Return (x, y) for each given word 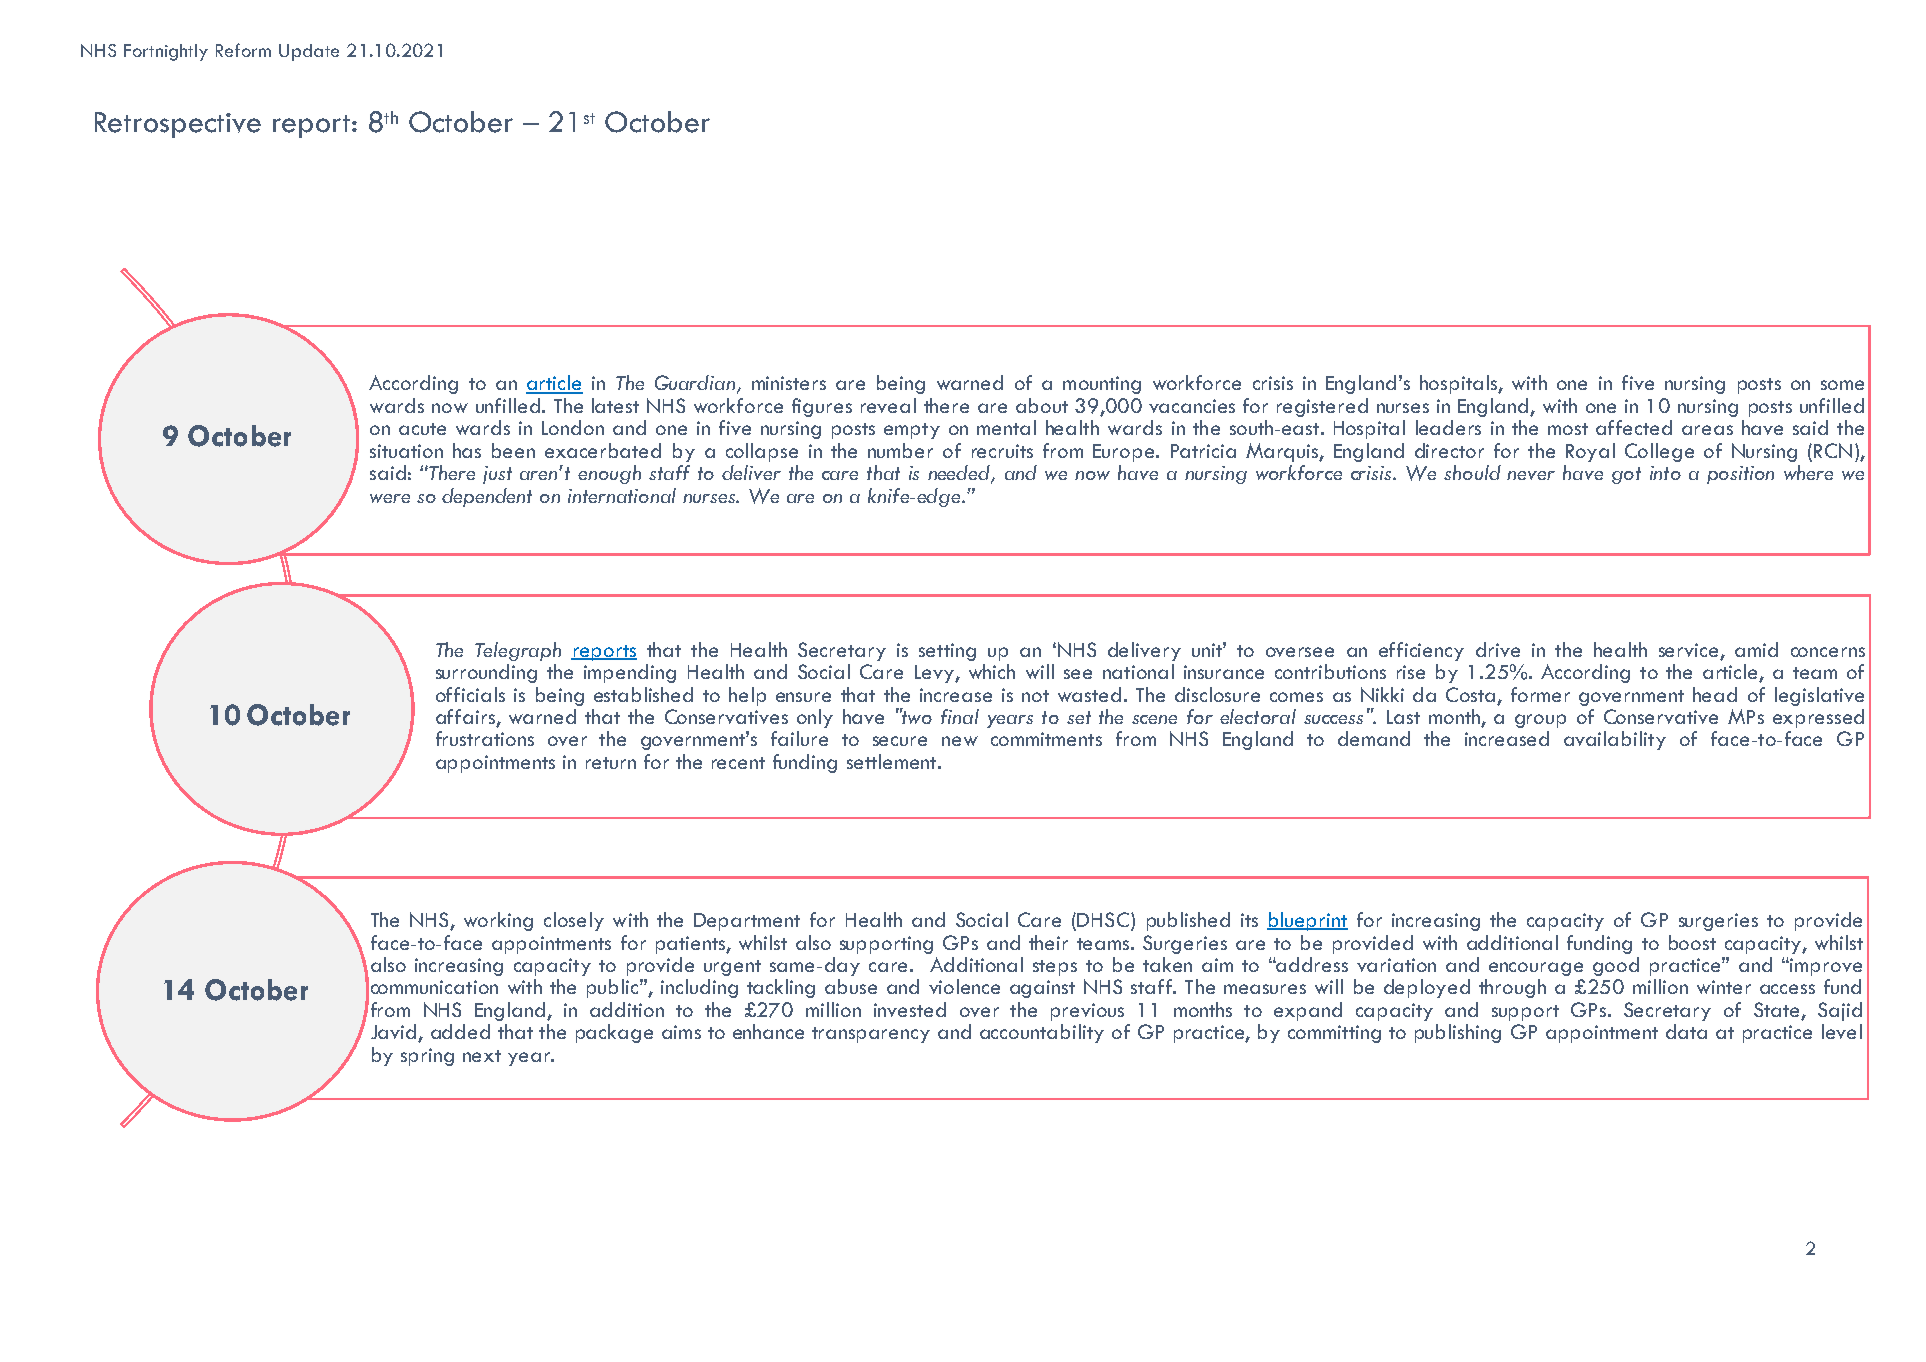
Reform (243, 50)
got (1626, 475)
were (390, 498)
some (1842, 385)
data (1686, 1031)
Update (309, 52)
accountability (1042, 1033)
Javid (395, 1033)
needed (960, 474)
